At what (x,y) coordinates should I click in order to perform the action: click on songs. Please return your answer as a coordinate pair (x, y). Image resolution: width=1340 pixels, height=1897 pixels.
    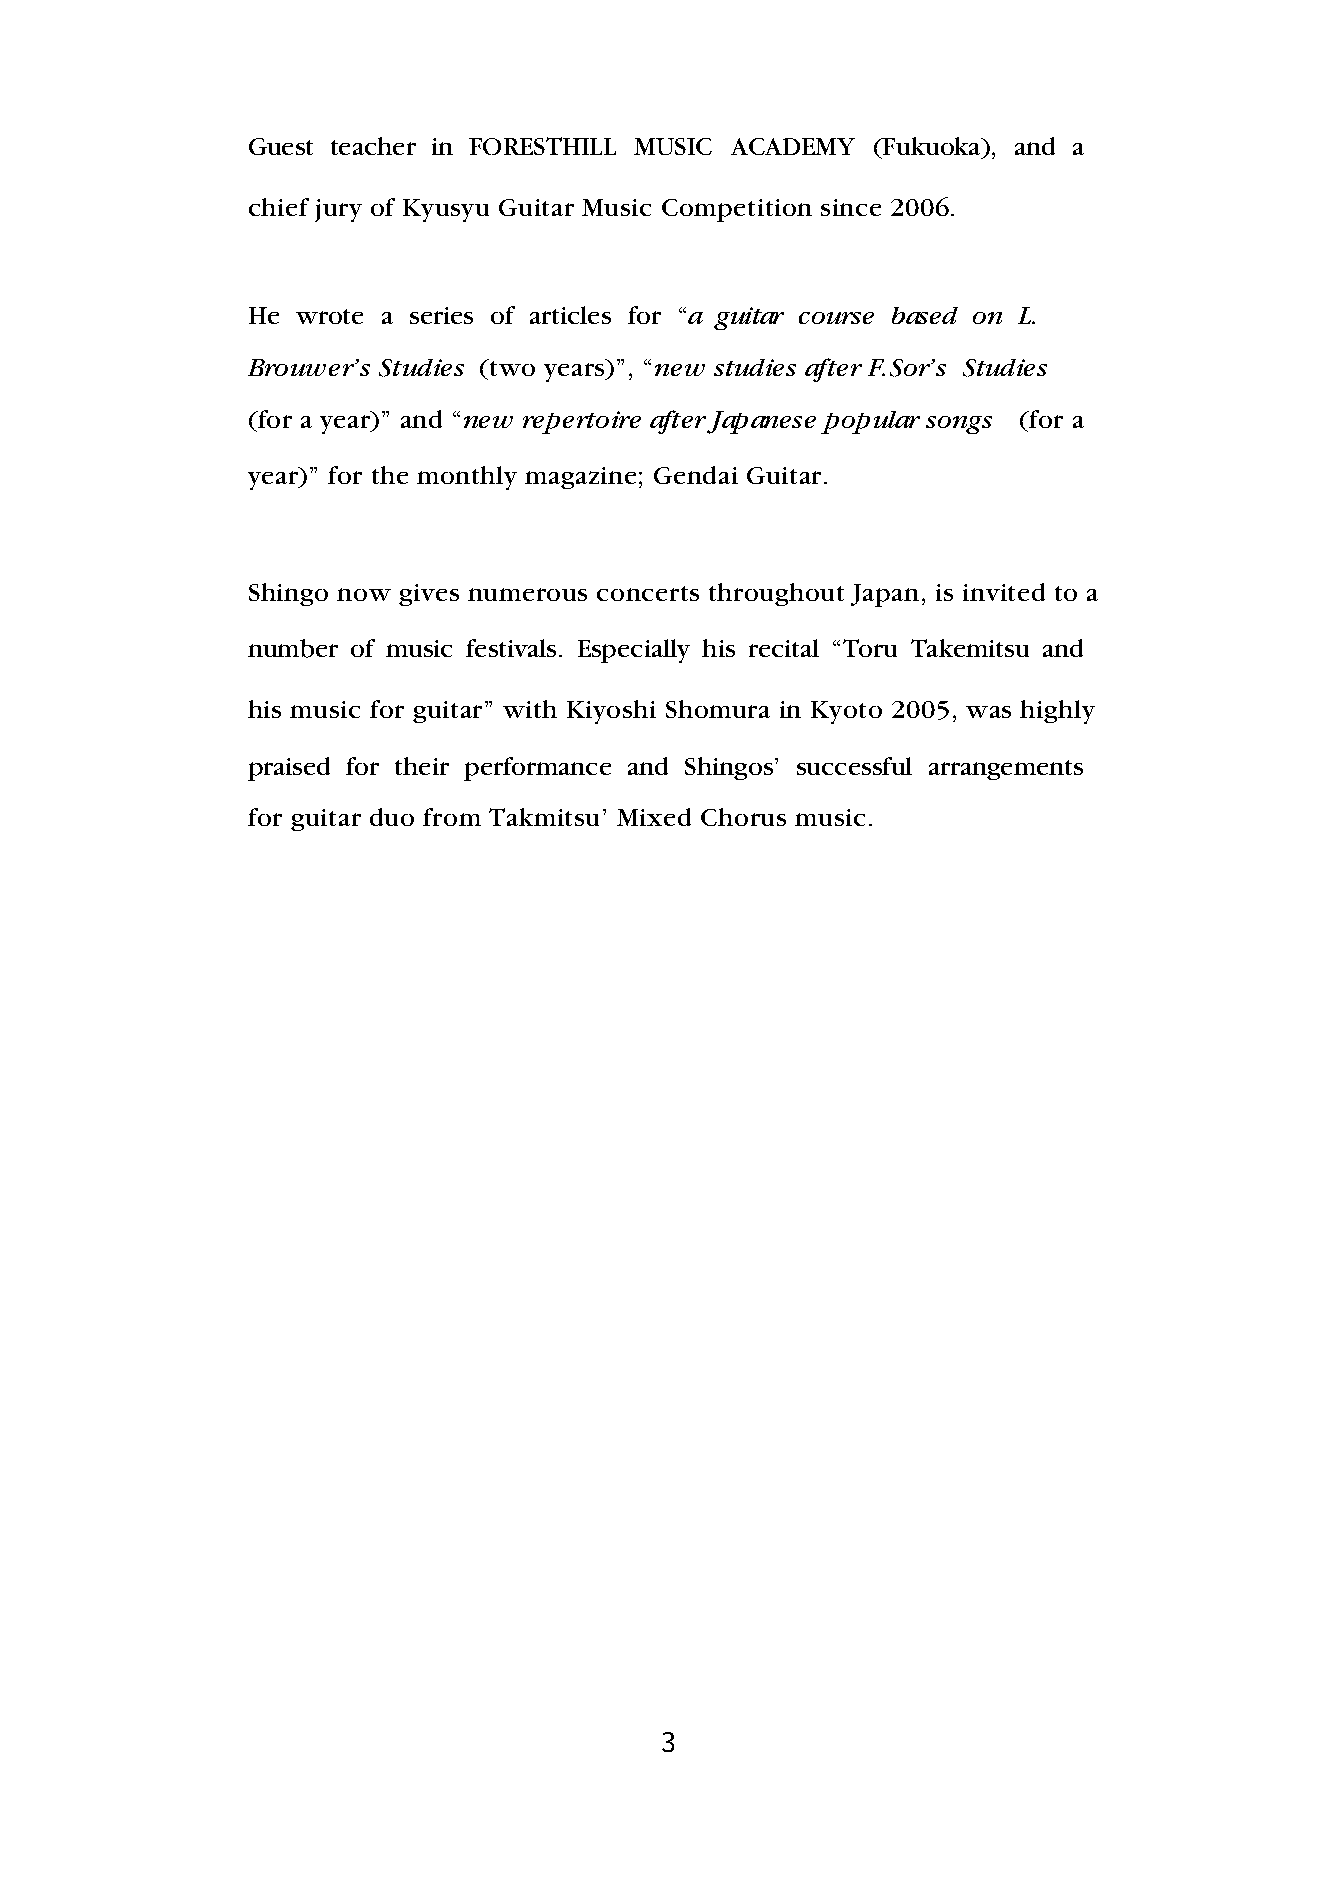
    Looking at the image, I should click on (959, 425).
